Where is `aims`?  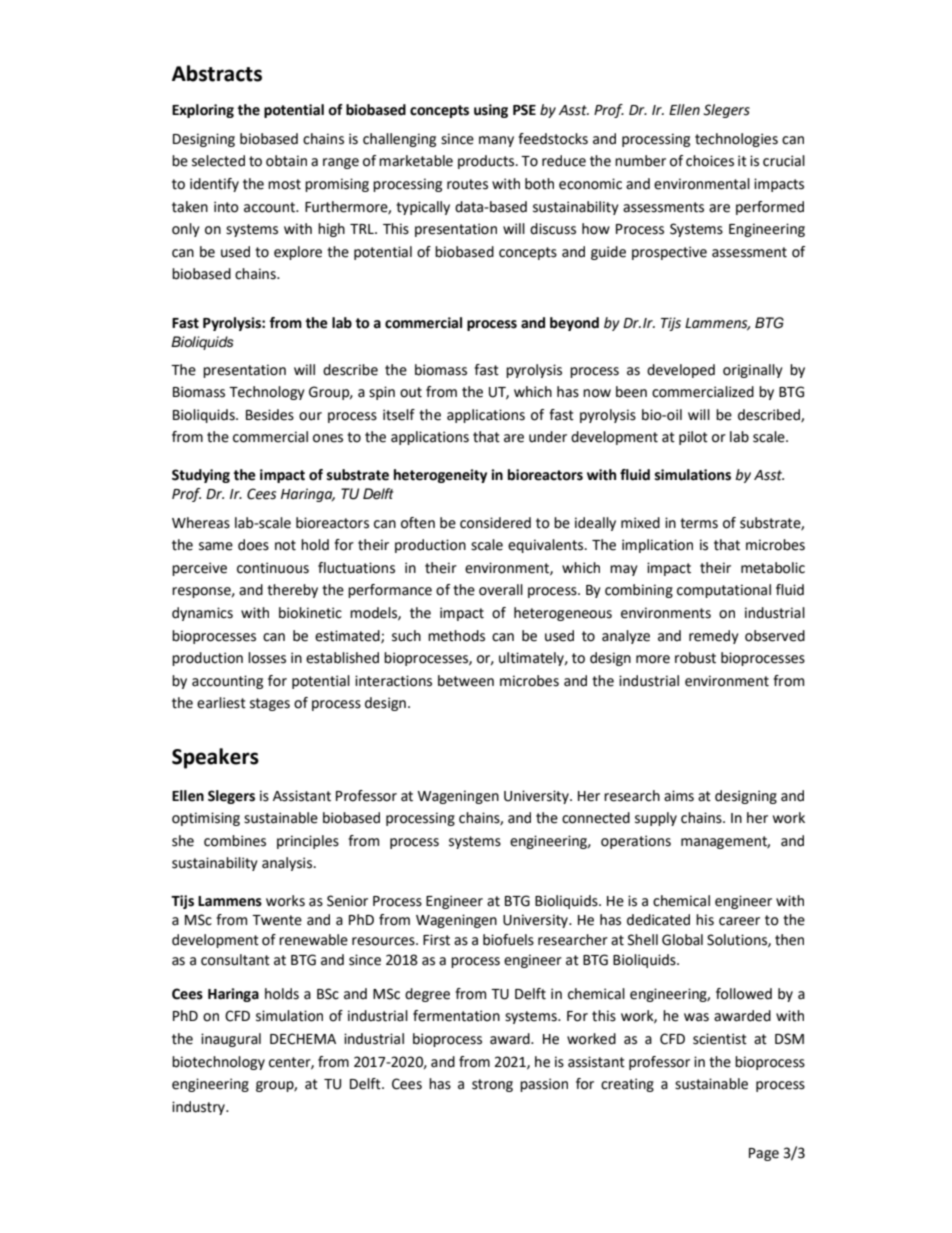
aims is located at coordinates (679, 796).
